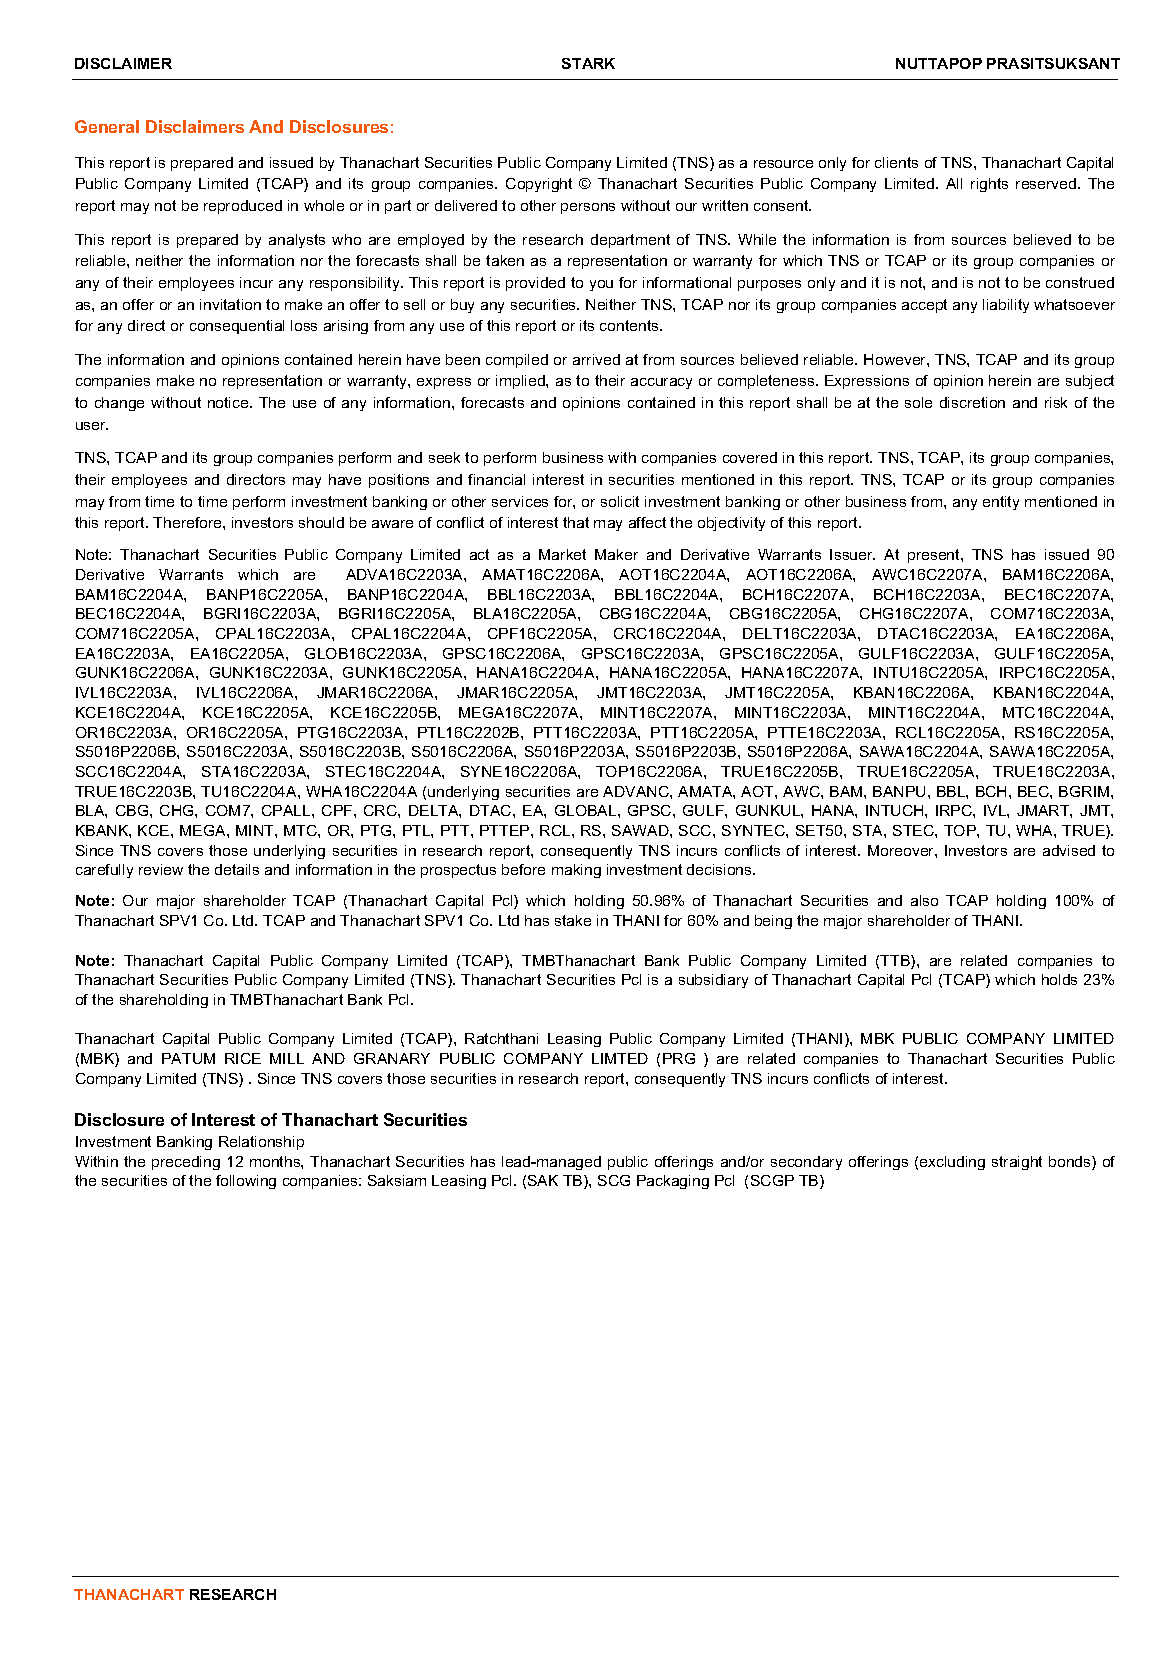  I want to click on clients, so click(896, 162).
